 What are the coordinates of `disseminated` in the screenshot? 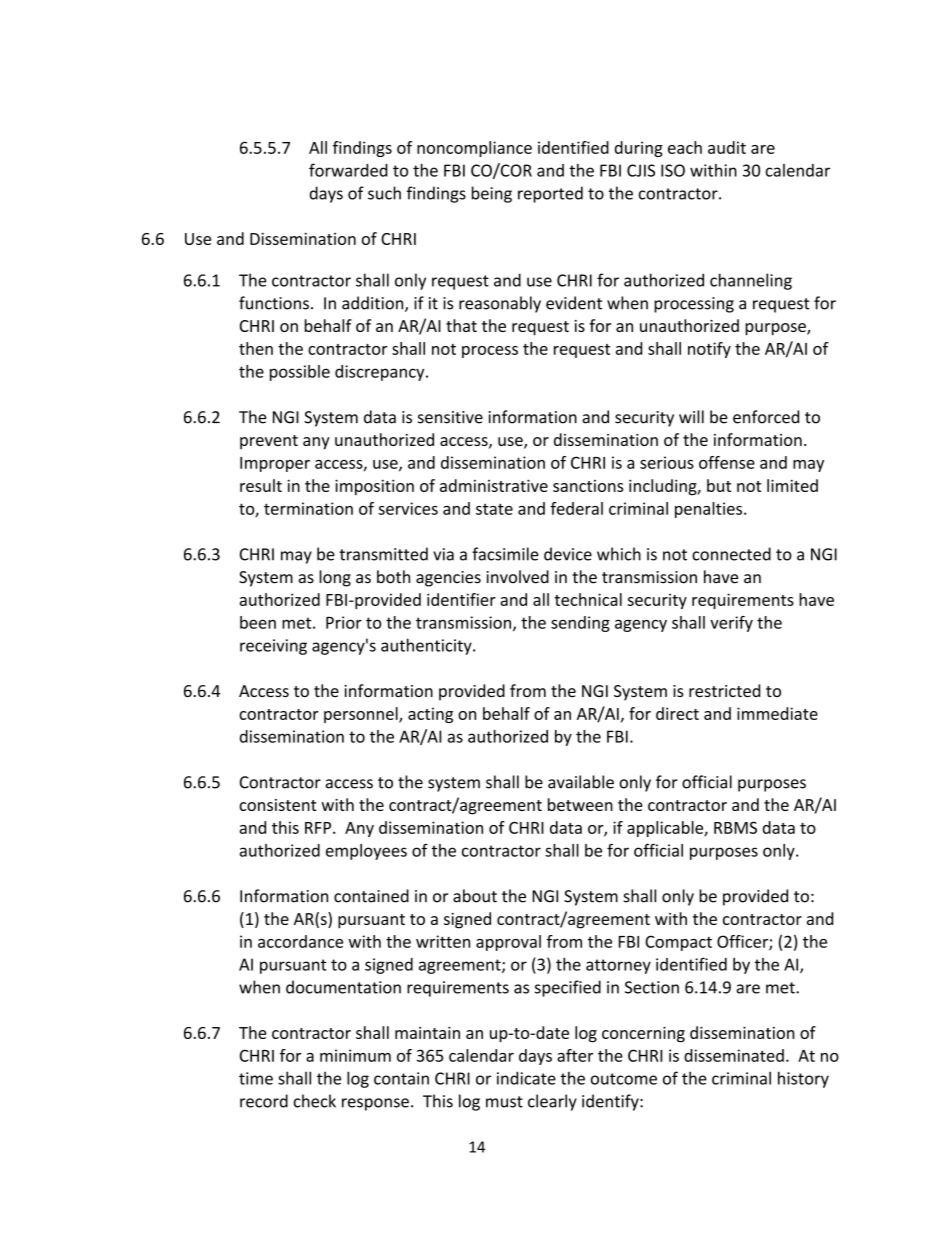 It's located at (734, 1055).
